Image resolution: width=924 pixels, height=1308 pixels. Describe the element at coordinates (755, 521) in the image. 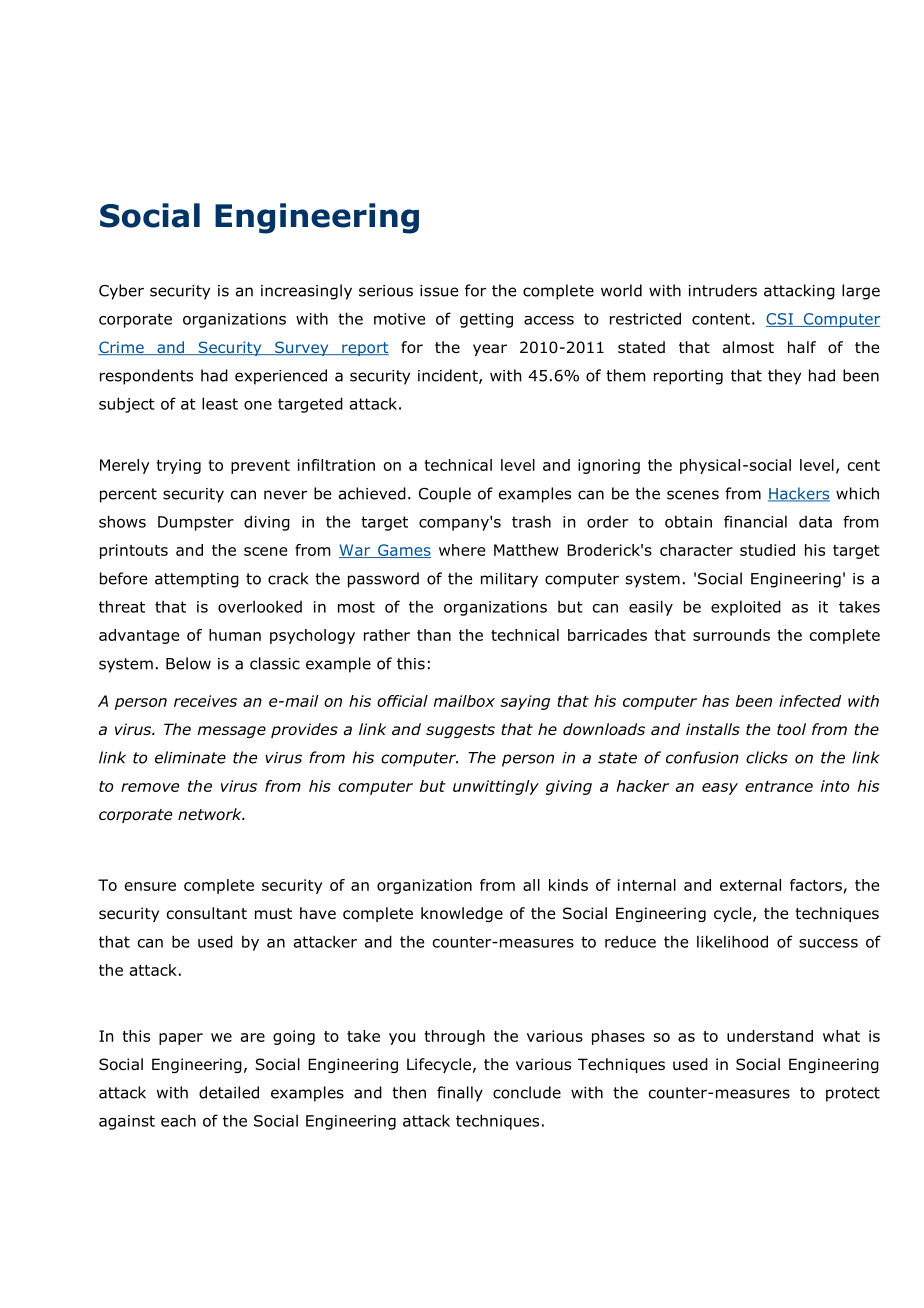

I see `financial` at that location.
